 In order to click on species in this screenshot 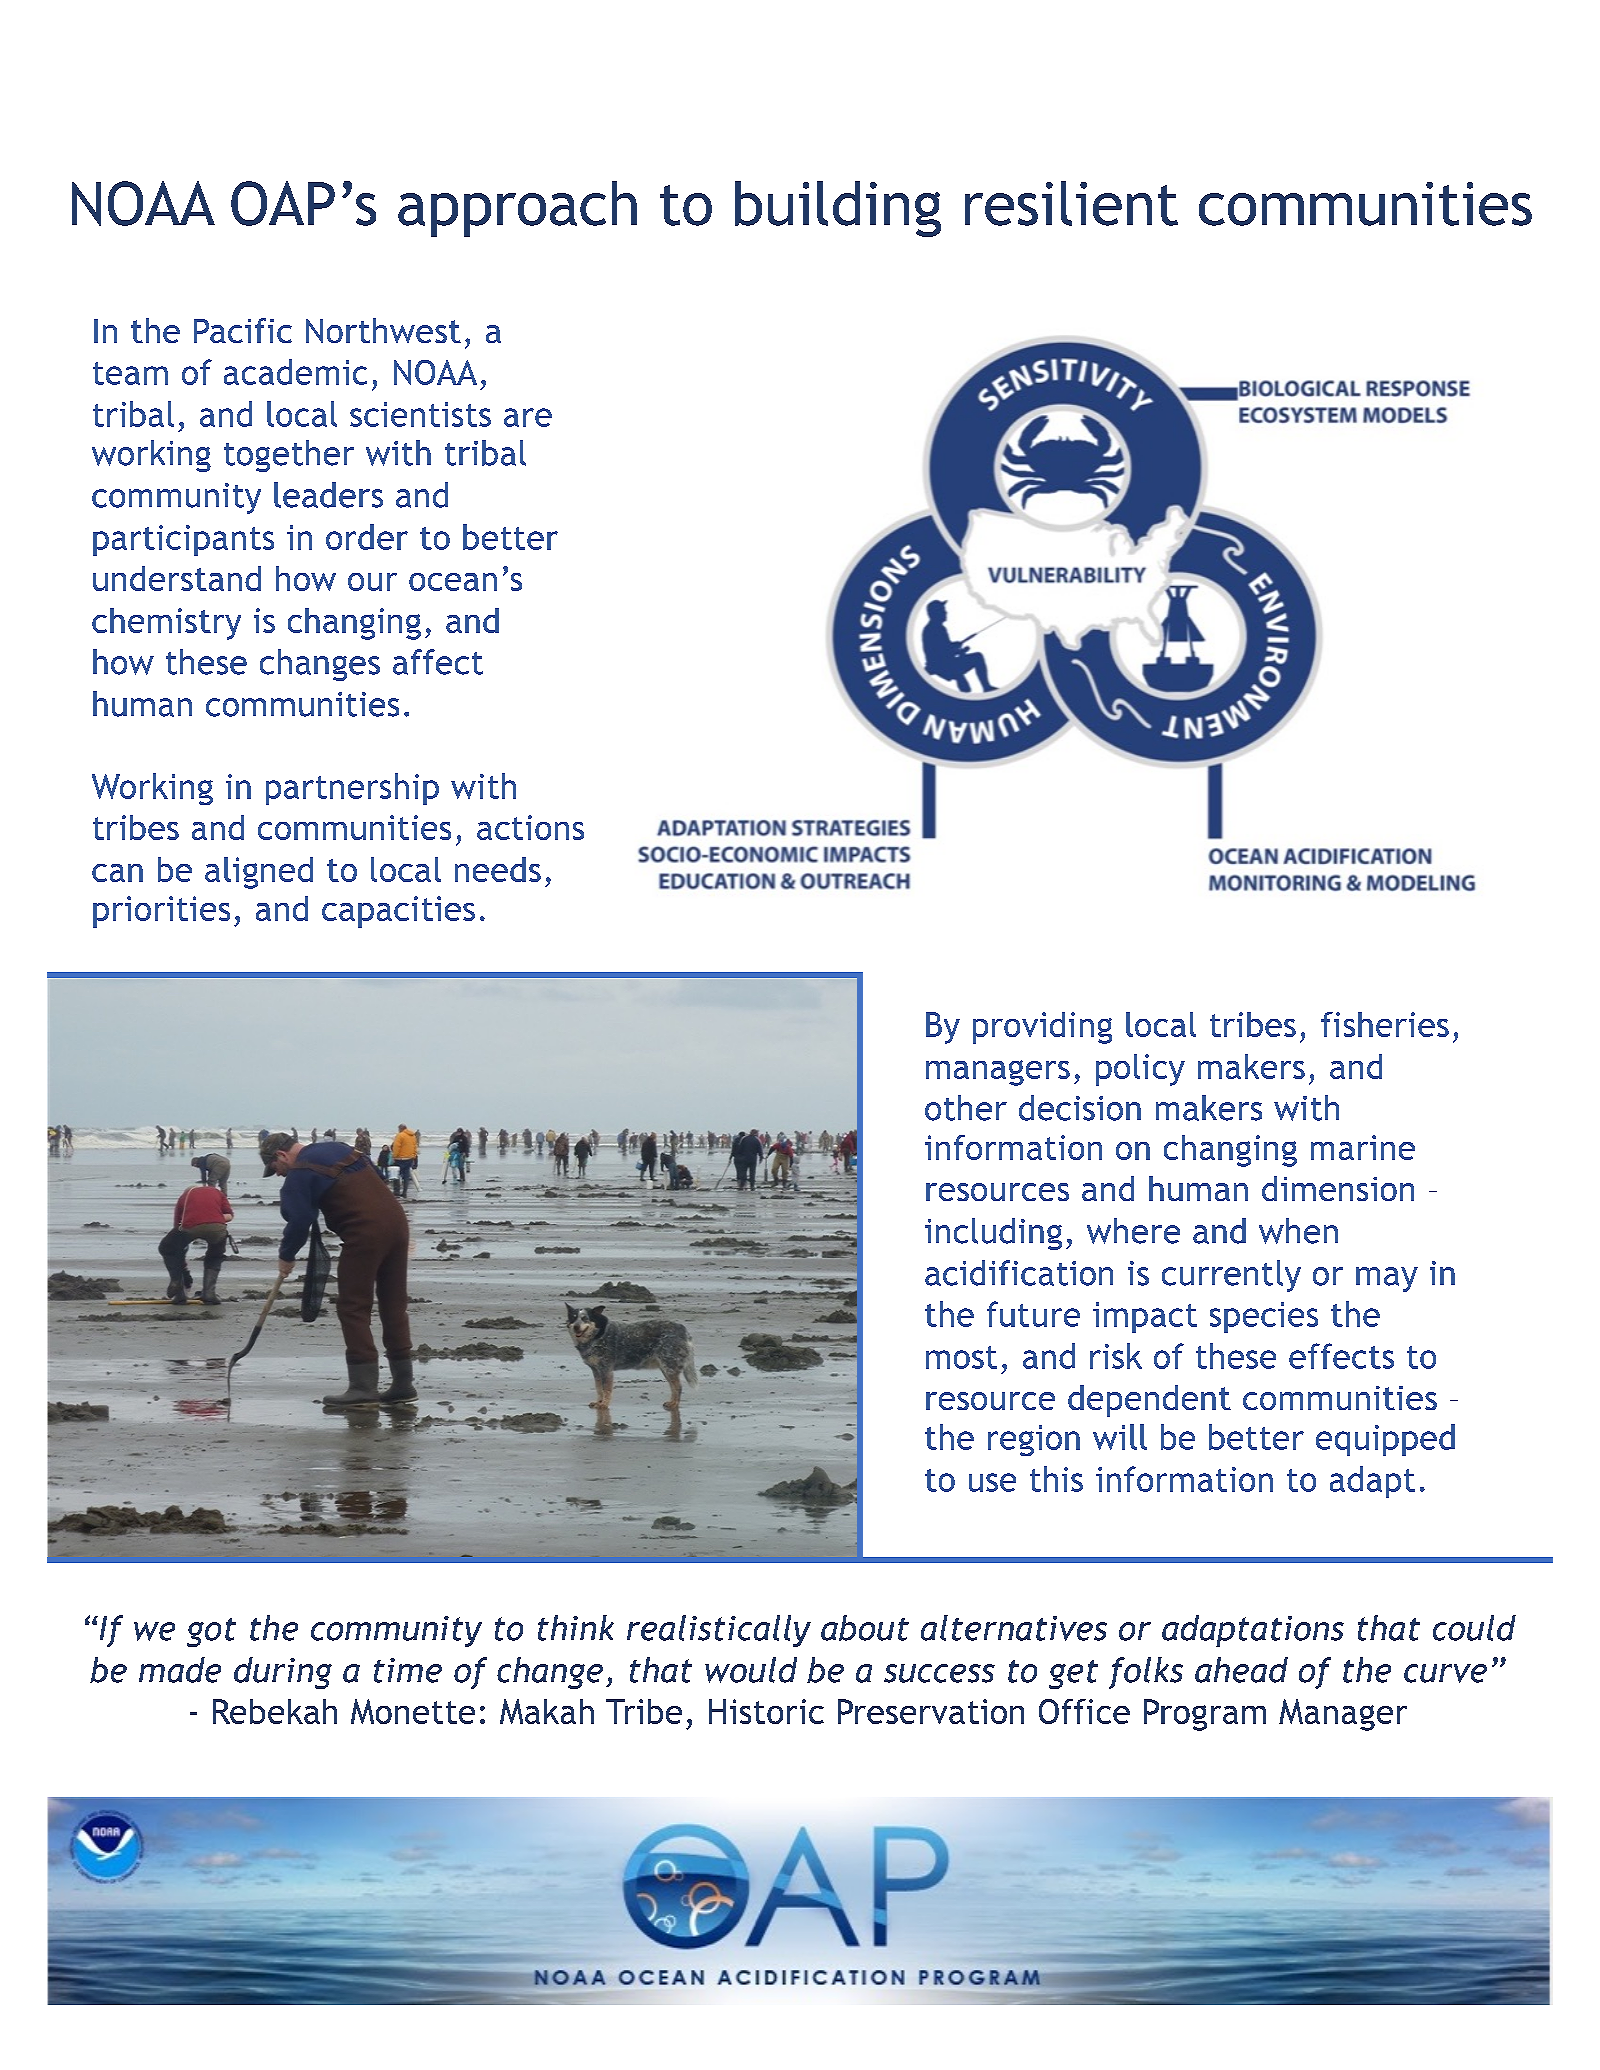, I will do `click(1264, 1317)`.
